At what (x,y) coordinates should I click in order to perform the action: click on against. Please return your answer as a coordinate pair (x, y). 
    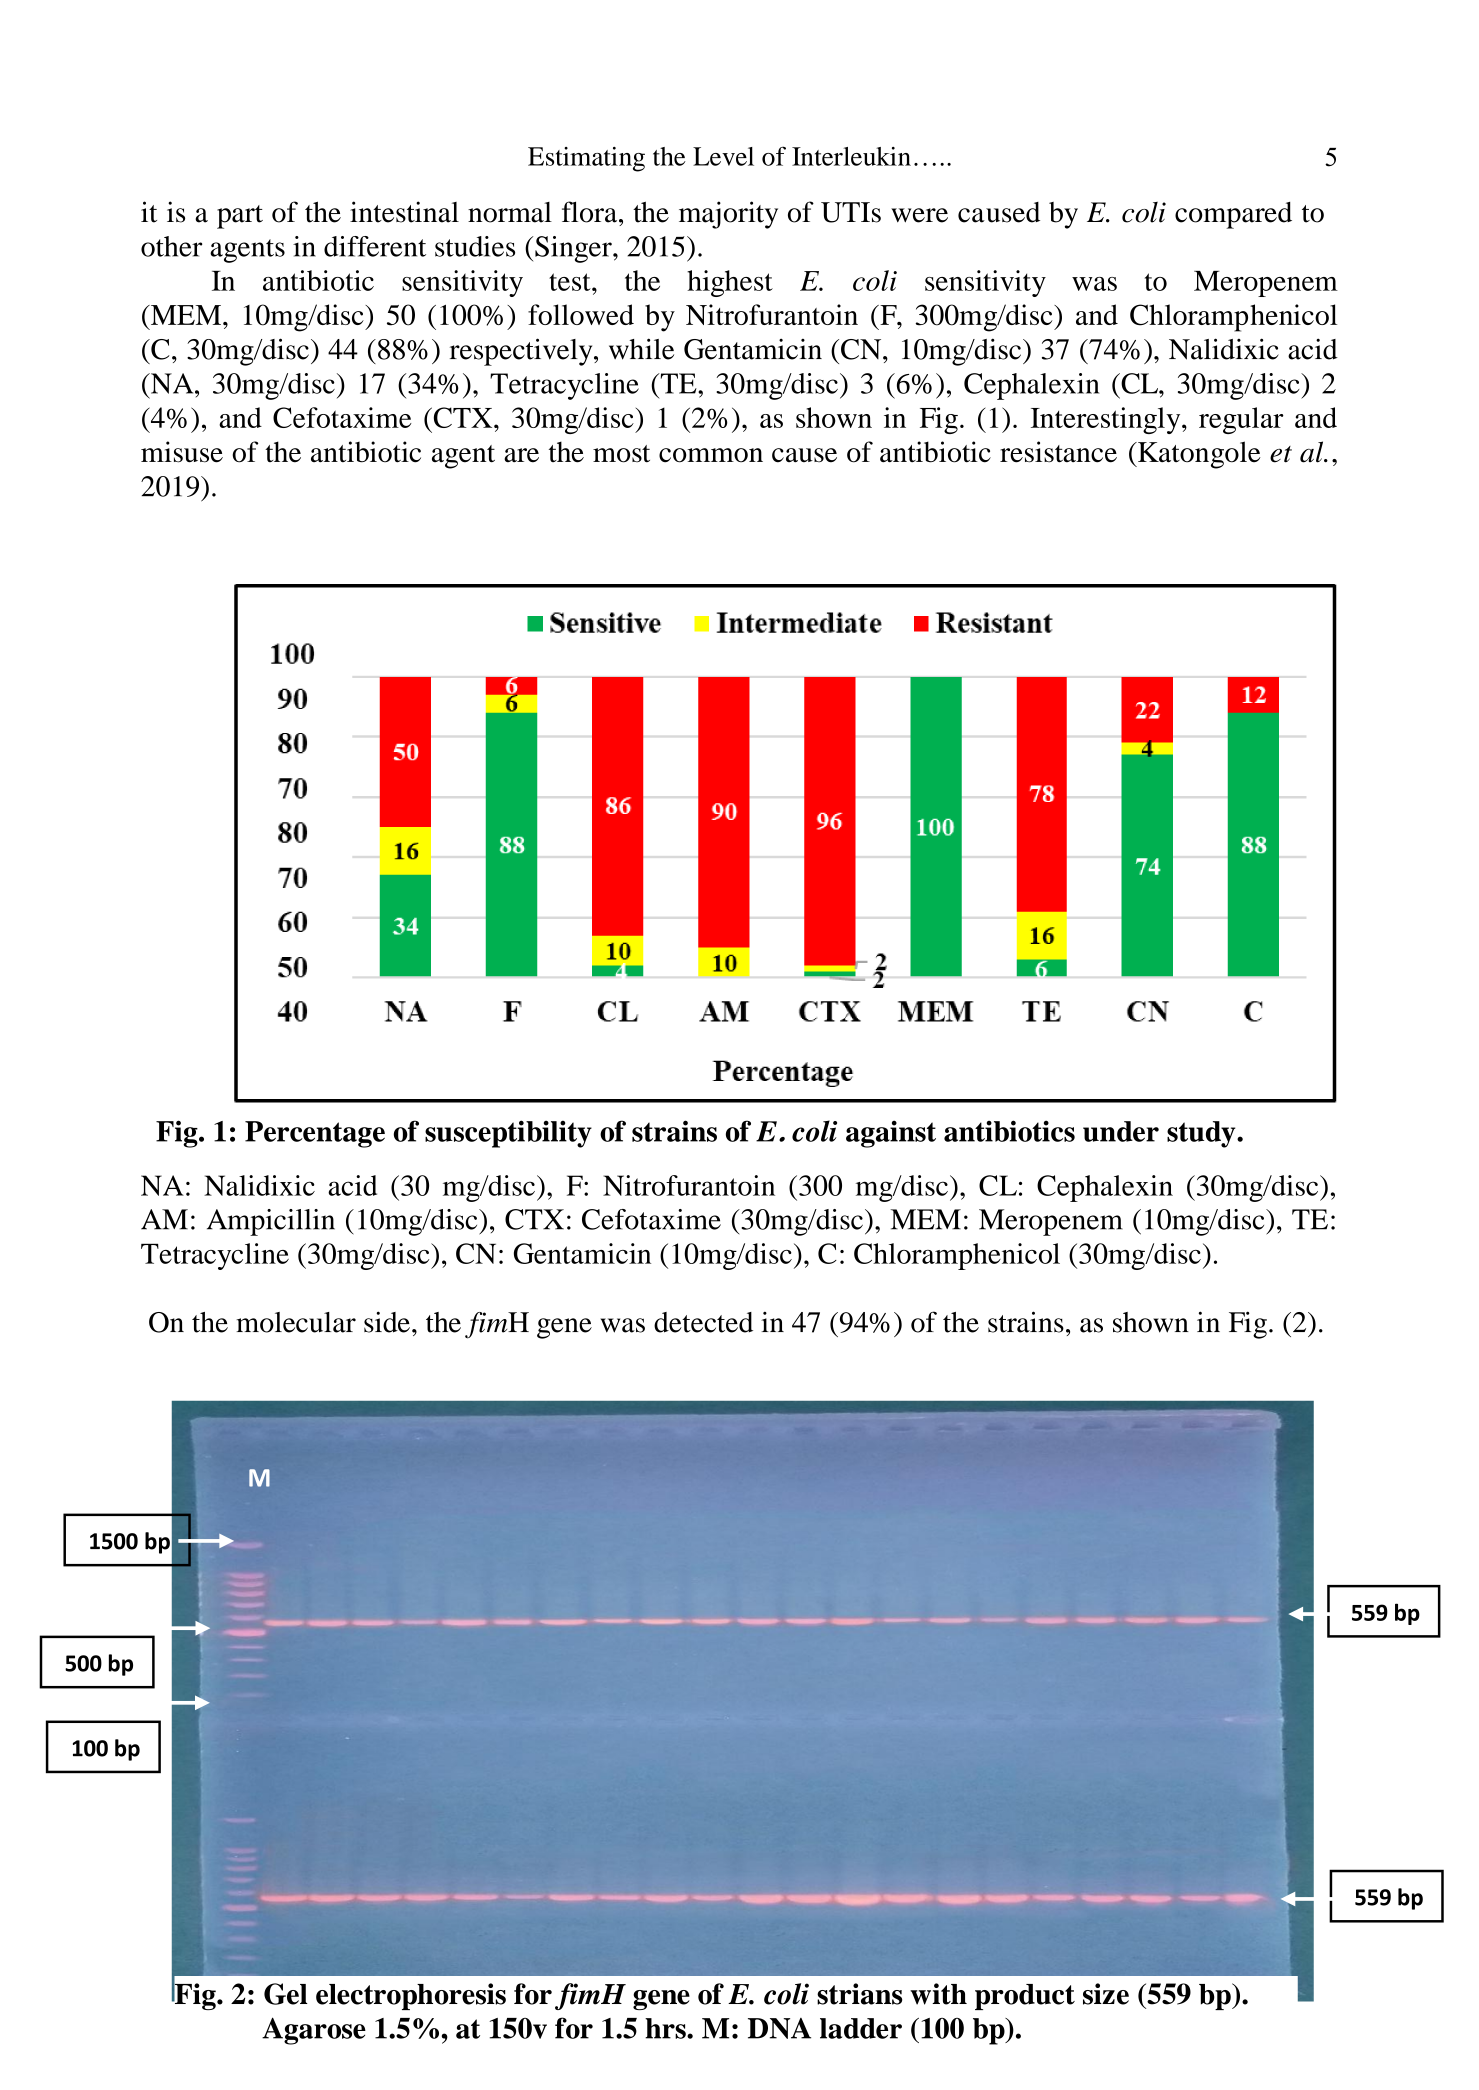
    Looking at the image, I should click on (891, 1134).
